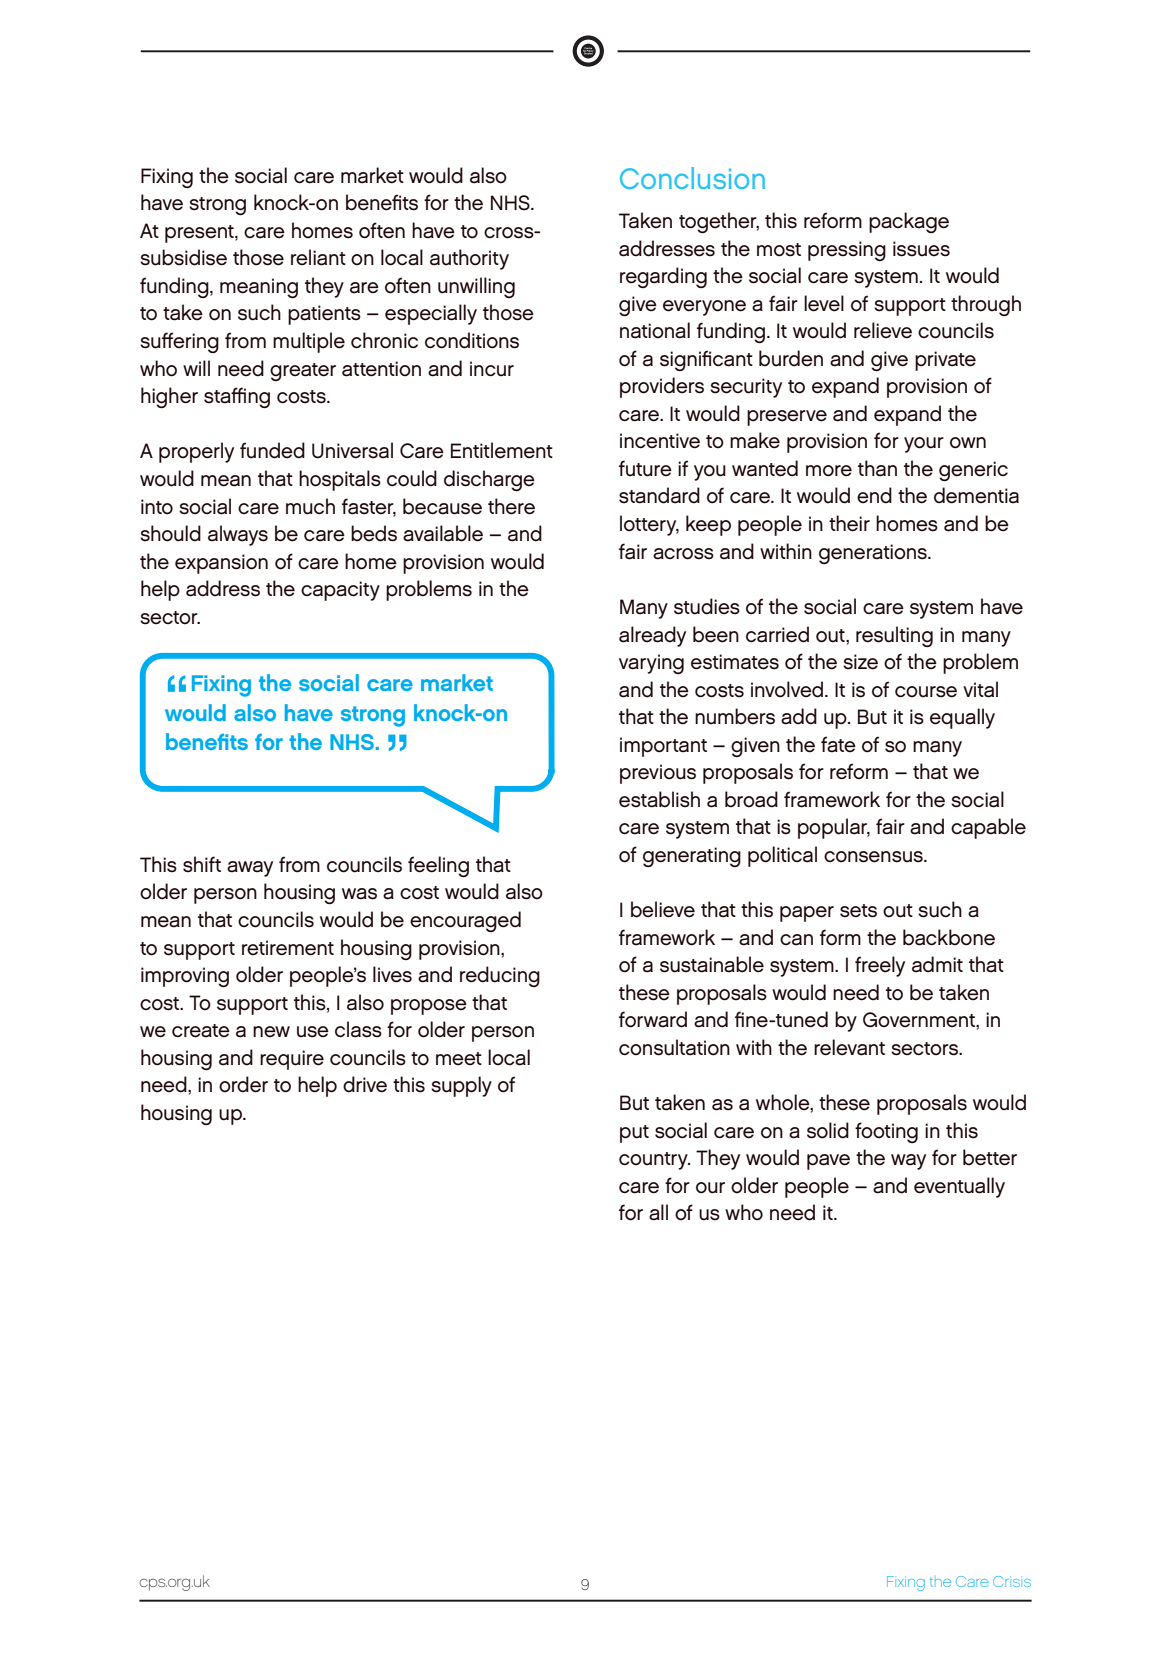 The height and width of the screenshot is (1656, 1171). I want to click on reliant, so click(318, 257).
